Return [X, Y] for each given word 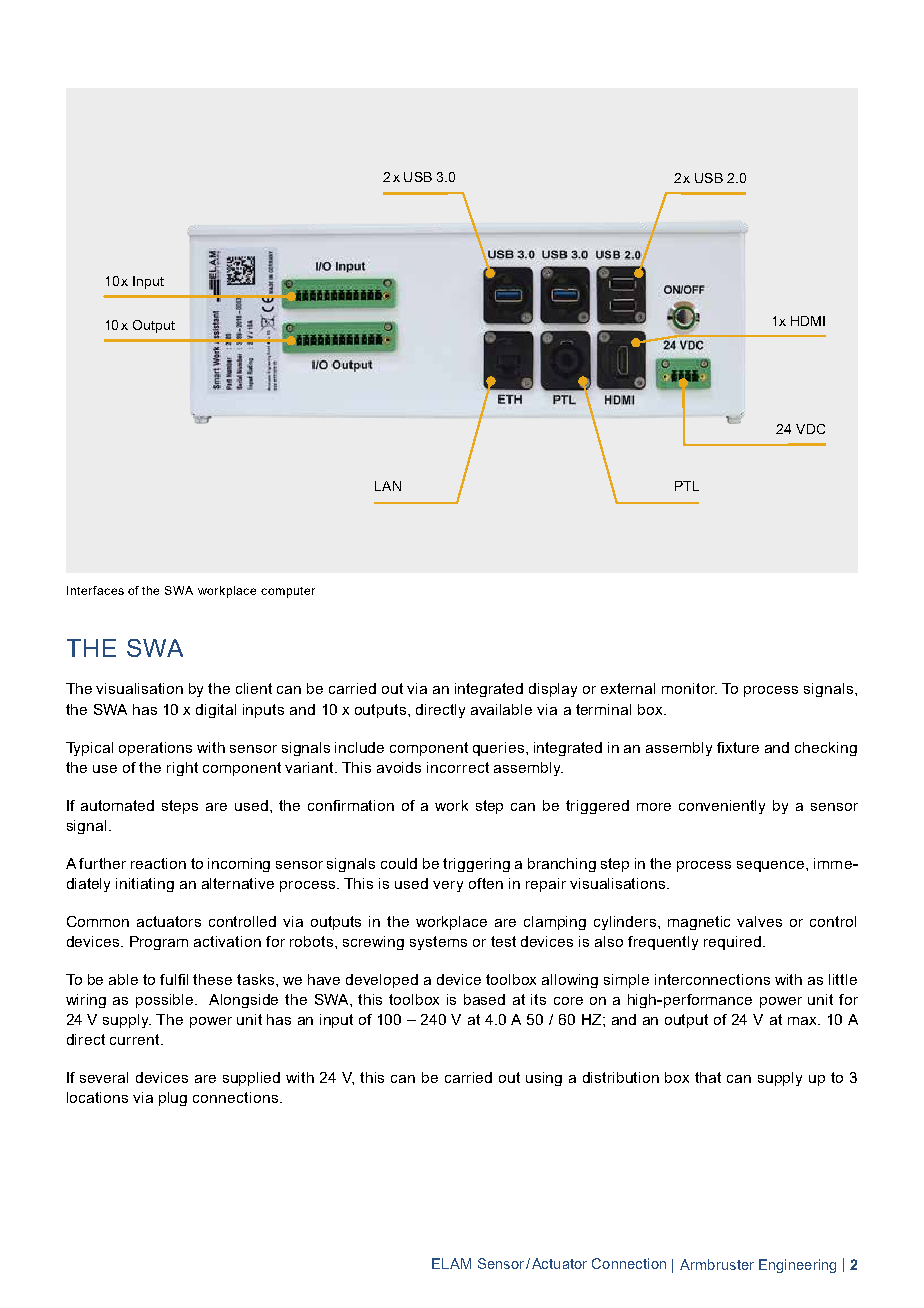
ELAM [451, 1263]
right [182, 769]
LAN [388, 486]
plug [173, 1099]
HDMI [808, 321]
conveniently [722, 807]
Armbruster [717, 1264]
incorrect [458, 767]
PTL [687, 486]
